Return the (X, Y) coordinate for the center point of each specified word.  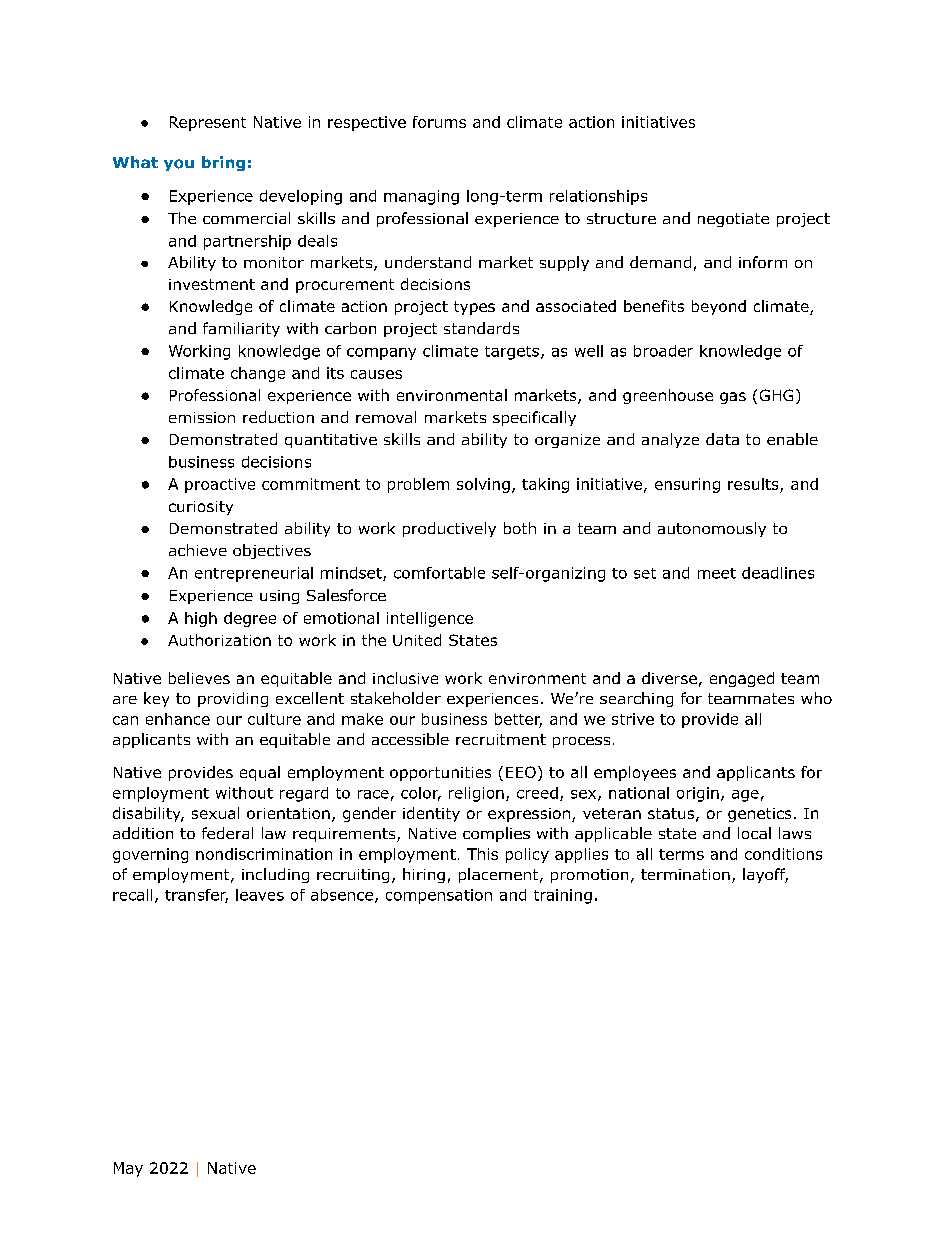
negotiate (733, 220)
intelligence (430, 619)
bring (223, 163)
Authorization (219, 640)
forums (439, 122)
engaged (742, 679)
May (128, 1169)
